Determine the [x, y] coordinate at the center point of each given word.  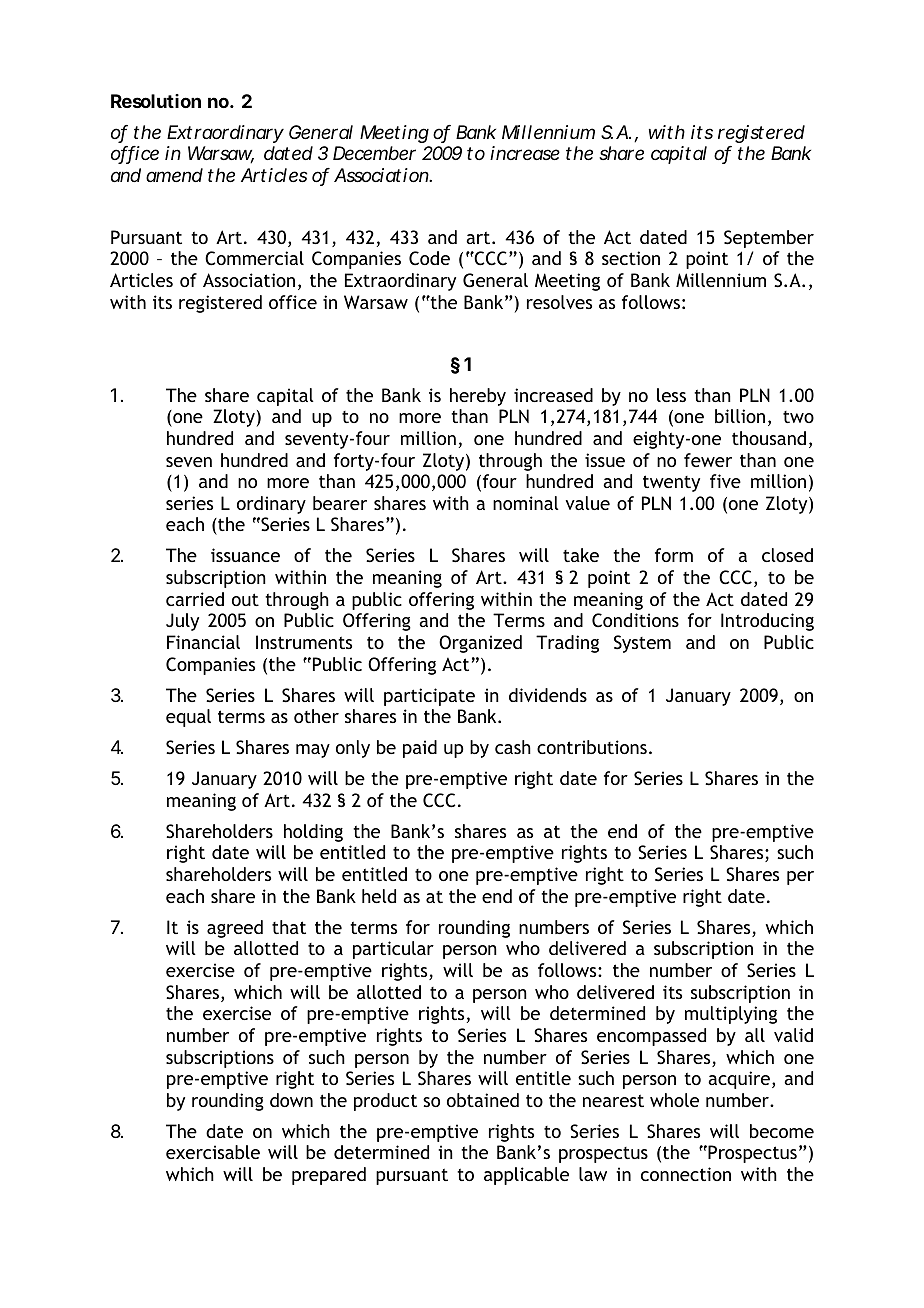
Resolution [156, 101]
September [769, 239]
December [374, 153]
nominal [526, 503]
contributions [592, 747]
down [291, 1100]
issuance [245, 555]
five [725, 481]
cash [513, 747]
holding [313, 833]
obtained [483, 1100]
